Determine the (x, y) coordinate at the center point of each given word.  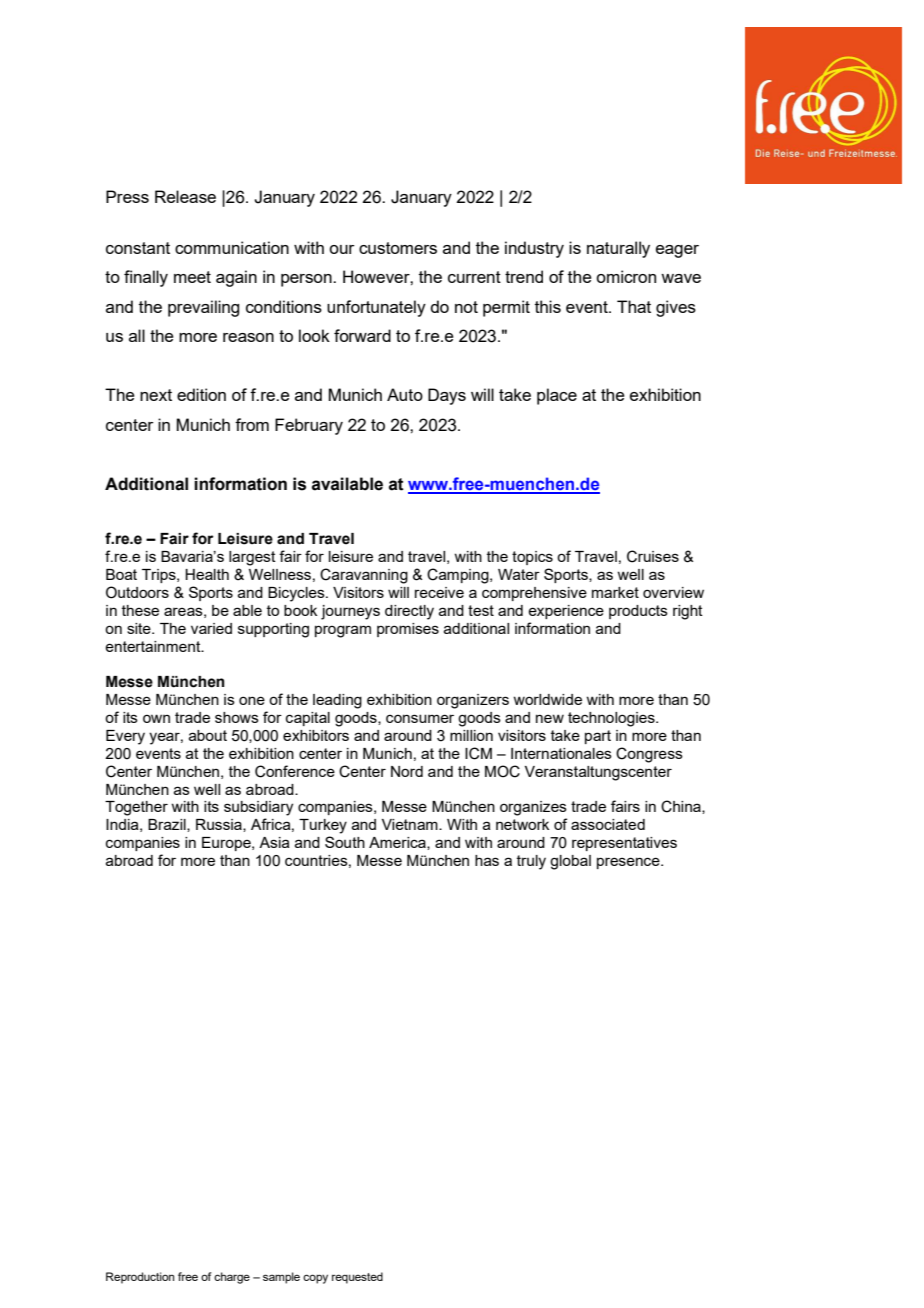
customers (398, 248)
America (398, 843)
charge (232, 1278)
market (615, 592)
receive (439, 592)
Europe (227, 844)
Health (207, 574)
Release (185, 196)
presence (629, 863)
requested (357, 1278)
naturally (618, 249)
